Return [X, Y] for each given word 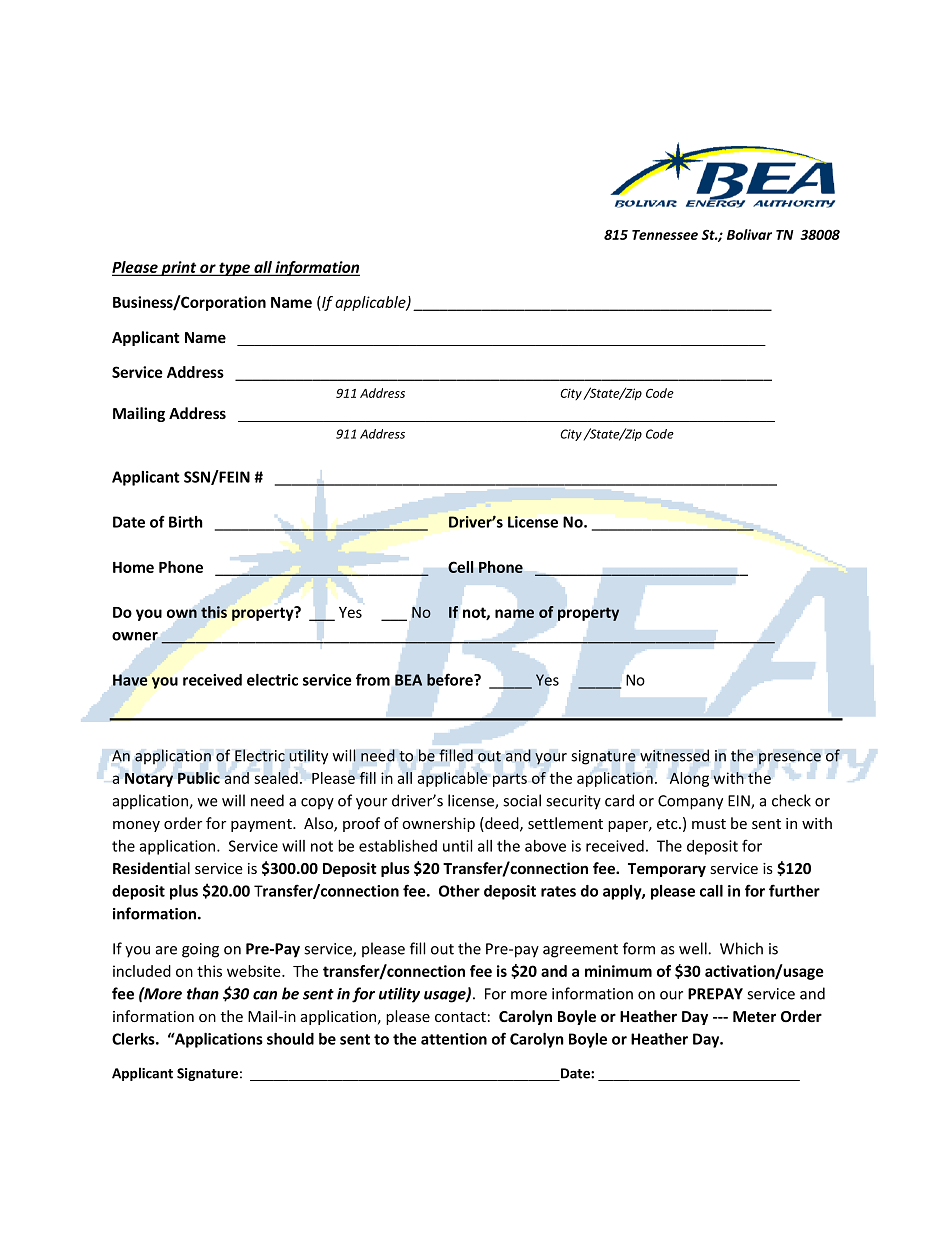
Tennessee [665, 235]
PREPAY [715, 994]
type [234, 269]
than [203, 993]
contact [460, 1017]
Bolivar [749, 234]
